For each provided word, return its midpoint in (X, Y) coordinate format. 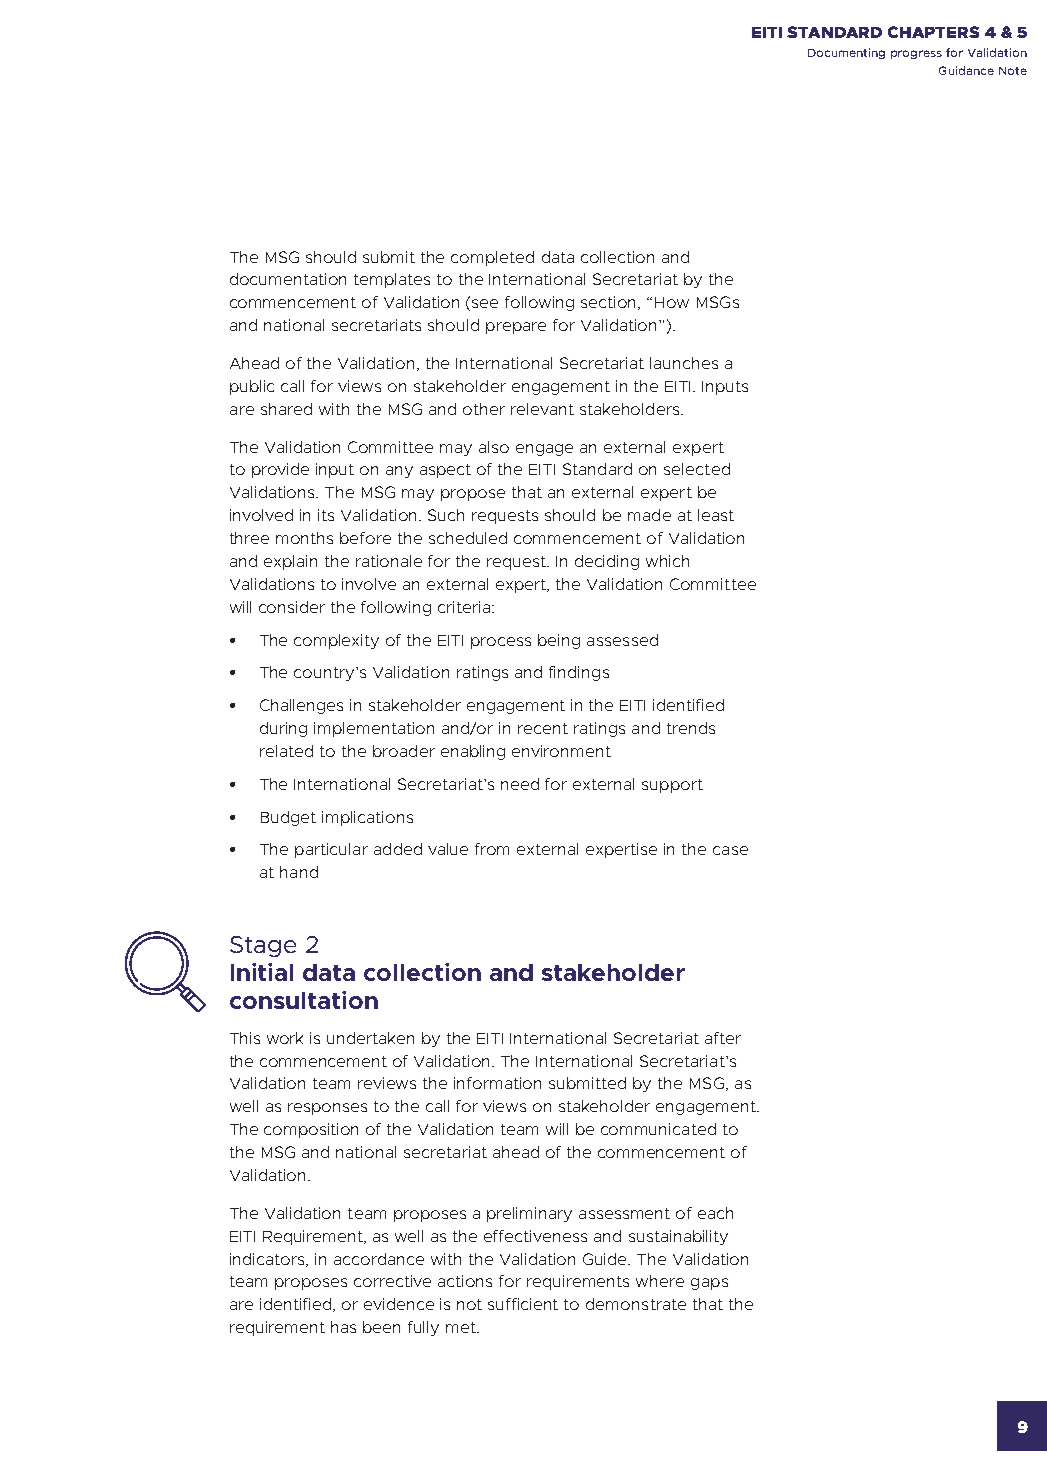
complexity (336, 641)
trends (691, 728)
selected (697, 469)
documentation (288, 279)
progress (916, 54)
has (343, 1327)
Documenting (846, 53)
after (723, 1038)
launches (684, 363)
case (730, 850)
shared (286, 409)
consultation (304, 1000)
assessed (622, 640)
